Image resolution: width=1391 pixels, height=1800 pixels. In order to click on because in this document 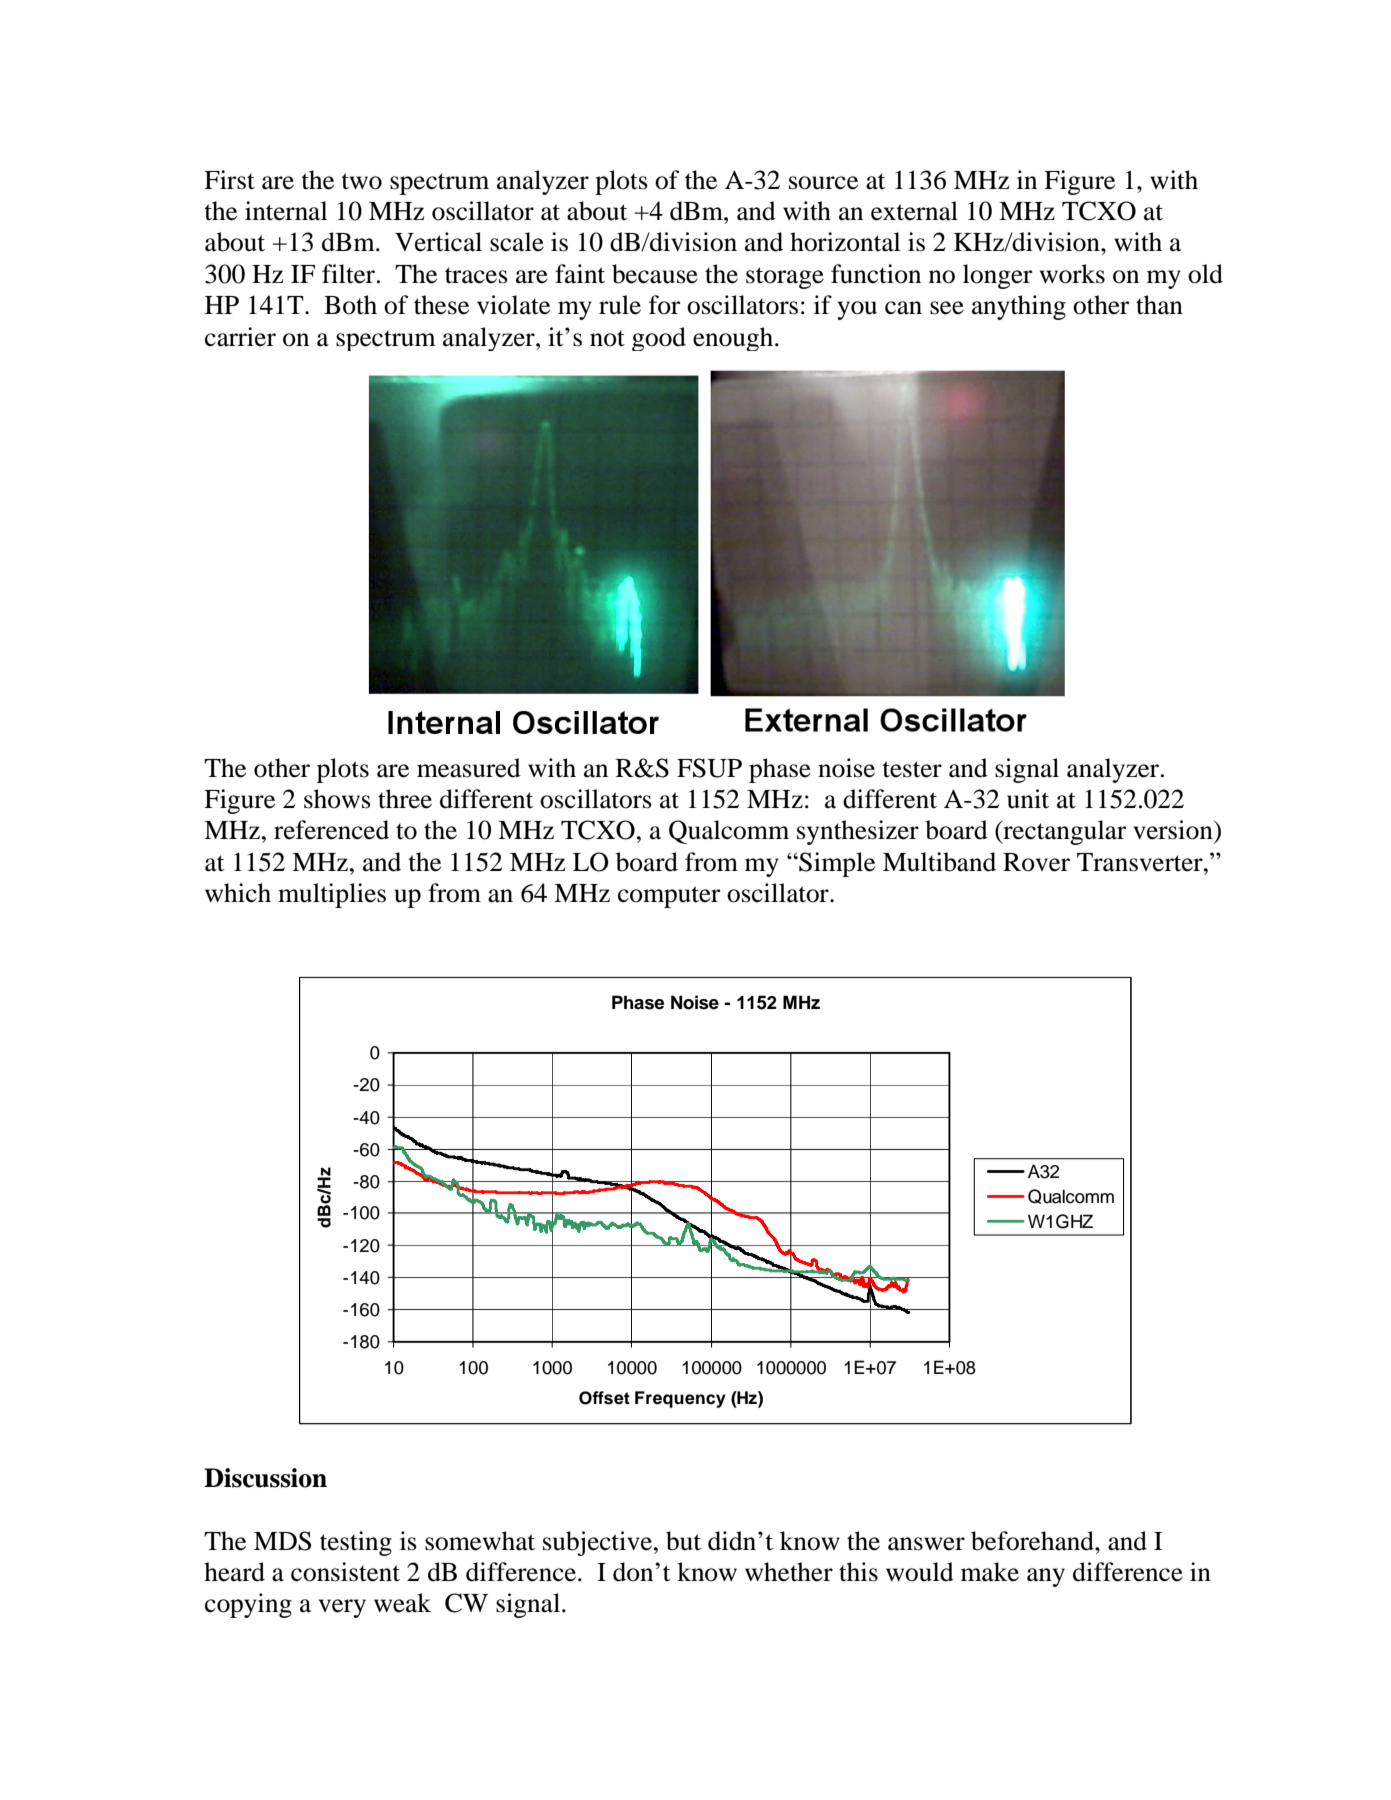, I will do `click(655, 274)`.
